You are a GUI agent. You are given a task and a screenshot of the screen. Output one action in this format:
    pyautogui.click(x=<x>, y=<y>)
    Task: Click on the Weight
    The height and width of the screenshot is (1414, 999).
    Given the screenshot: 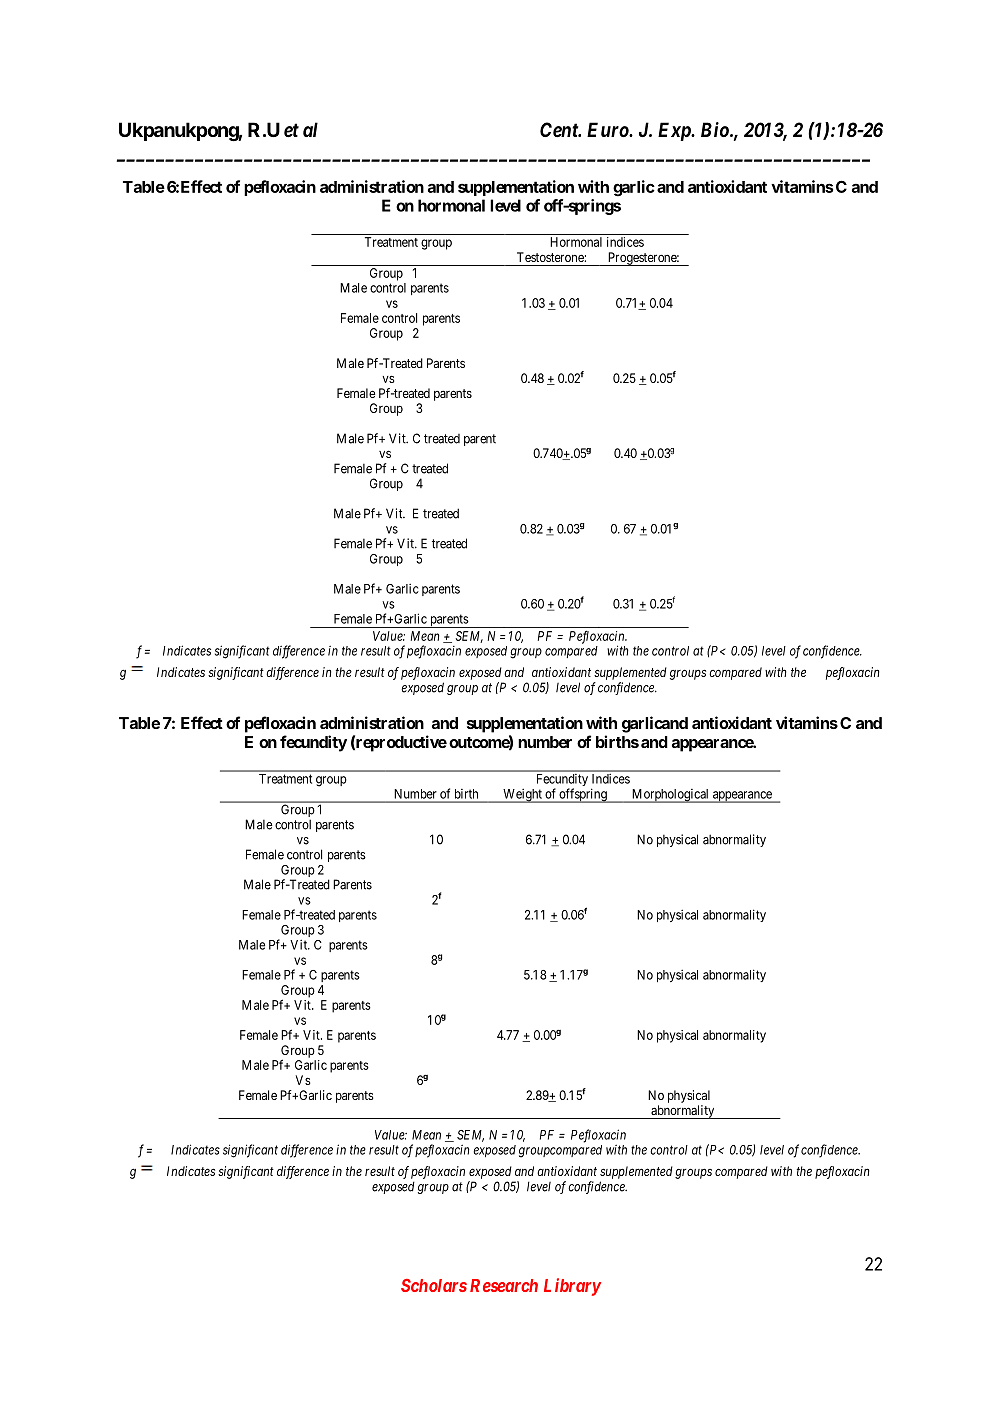 What is the action you would take?
    pyautogui.click(x=522, y=795)
